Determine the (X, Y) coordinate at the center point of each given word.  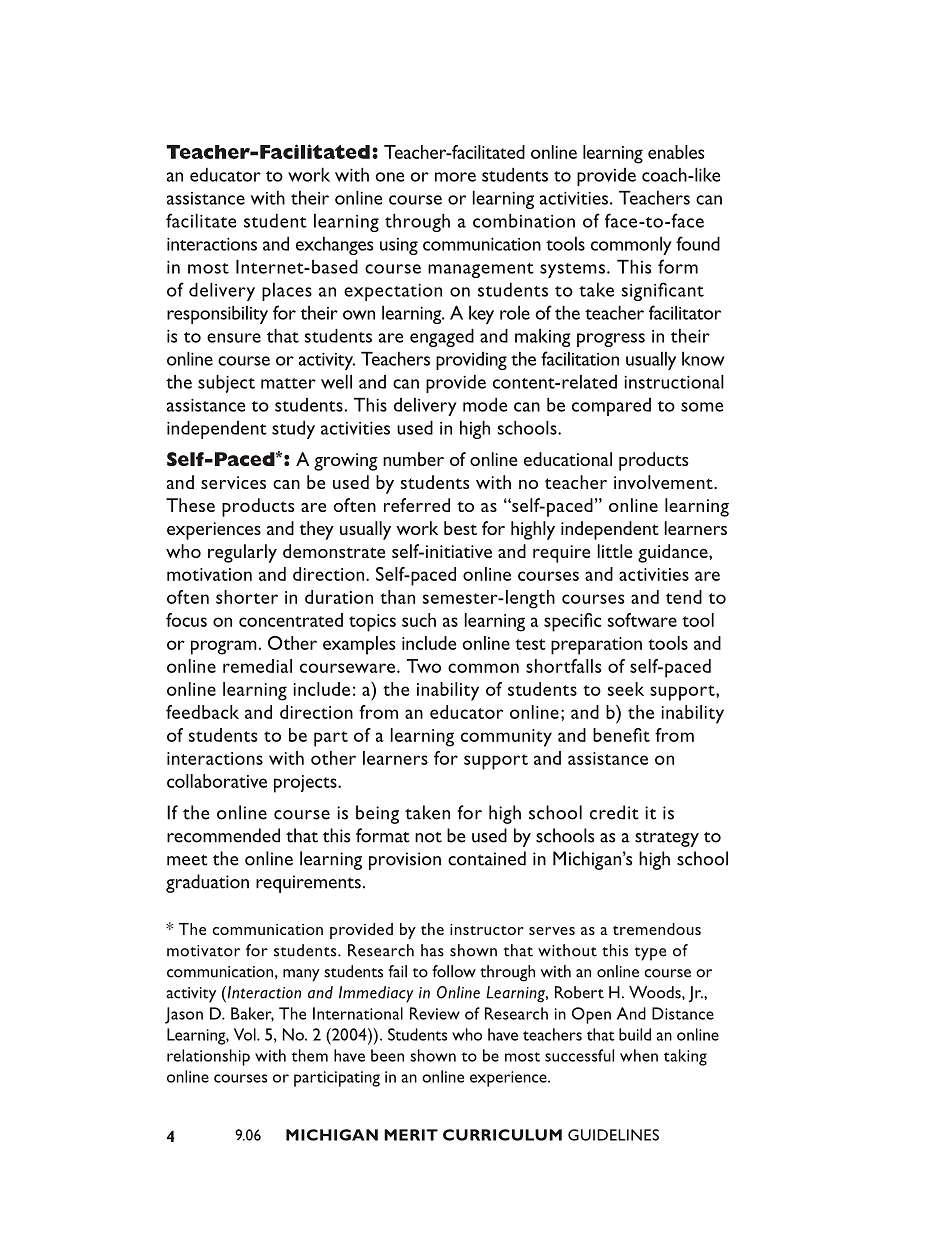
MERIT (411, 1135)
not (428, 837)
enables (676, 152)
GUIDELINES (613, 1135)
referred (417, 505)
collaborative (217, 781)
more (455, 177)
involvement (664, 482)
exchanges (334, 246)
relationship (208, 1057)
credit (614, 812)
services (233, 482)
